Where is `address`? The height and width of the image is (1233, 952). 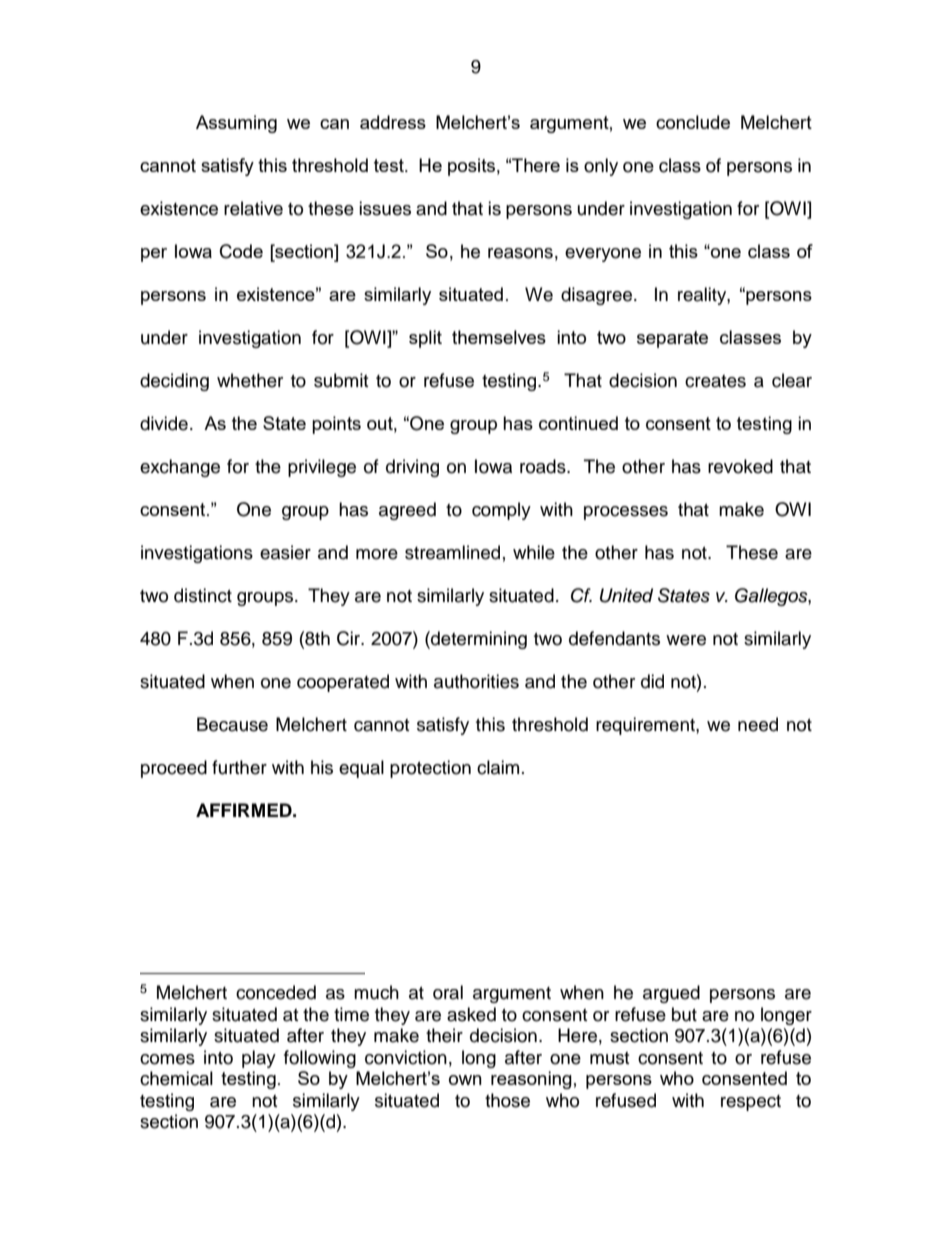 address is located at coordinates (393, 122).
